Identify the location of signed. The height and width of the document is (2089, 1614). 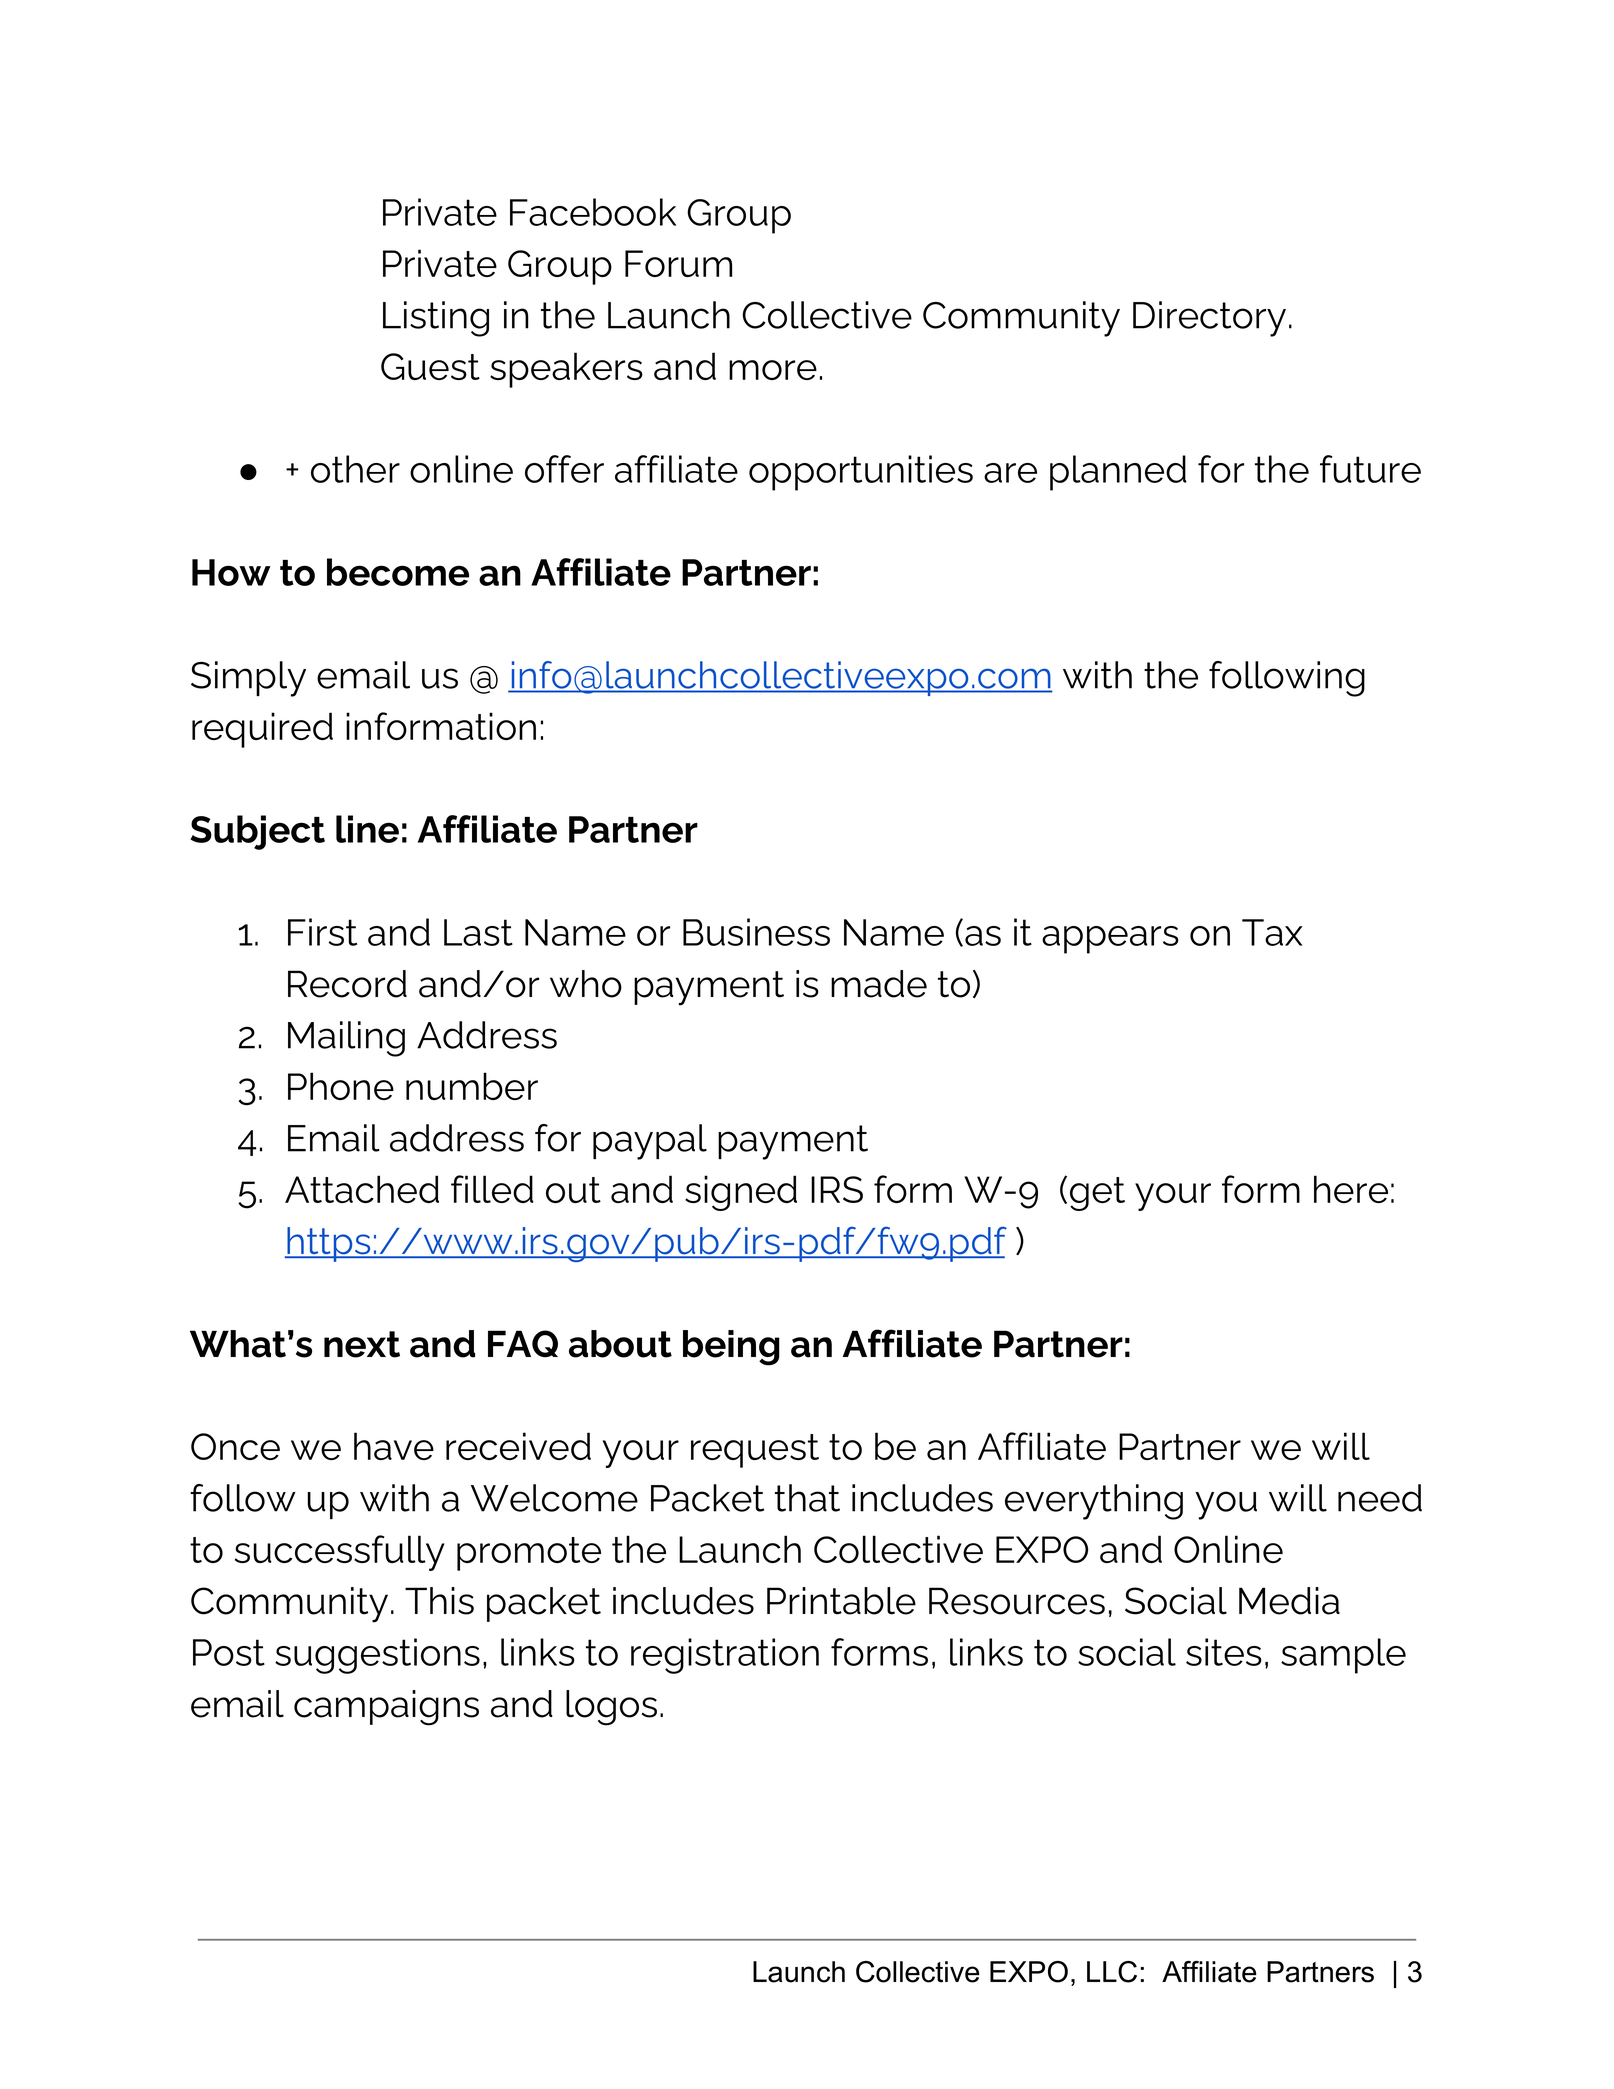
(741, 1193).
